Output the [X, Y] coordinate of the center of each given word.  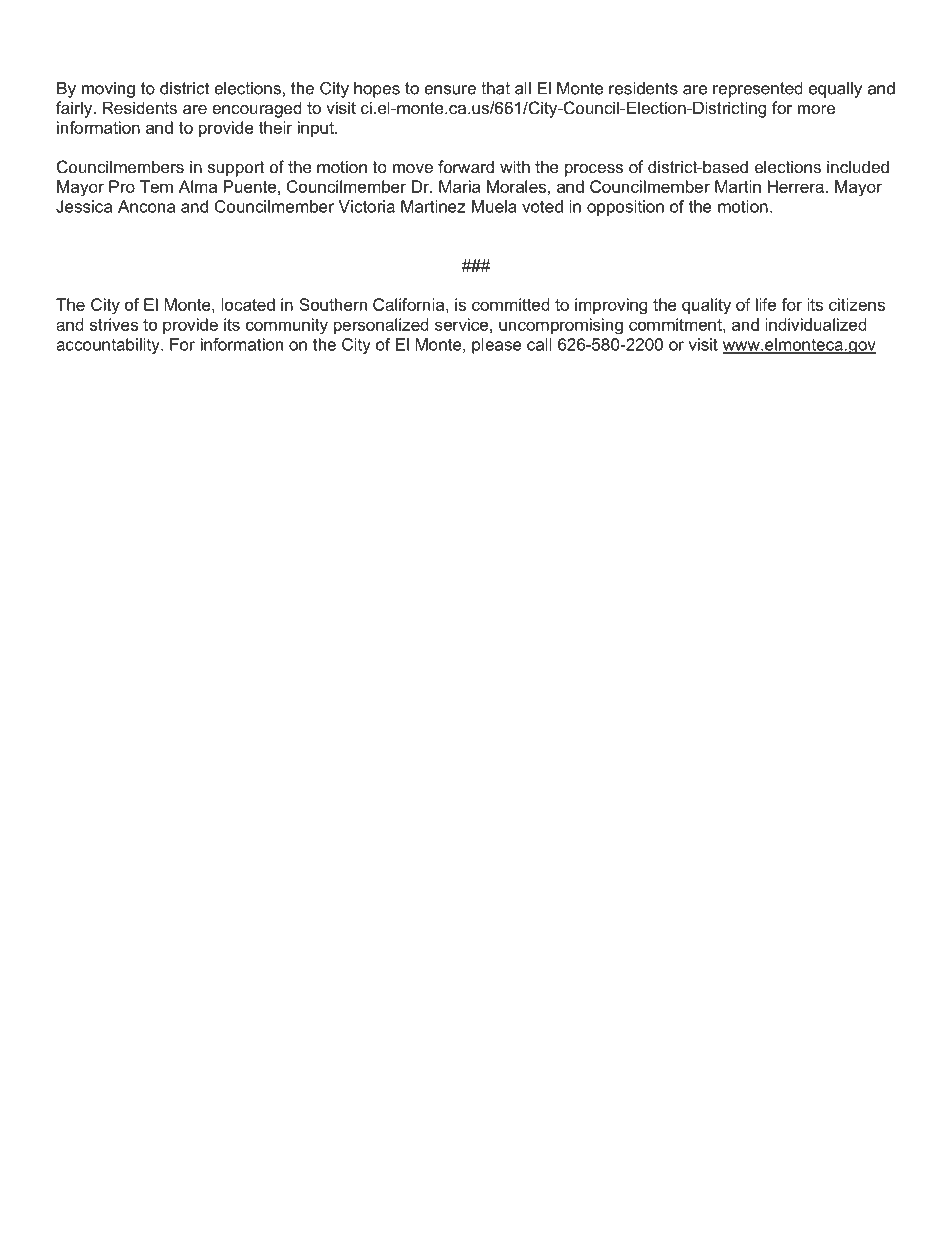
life [766, 304]
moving [108, 90]
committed [511, 304]
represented [758, 90]
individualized [816, 324]
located [248, 304]
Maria [459, 186]
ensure [450, 90]
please [497, 346]
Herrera [796, 186]
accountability [109, 346]
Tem [156, 186]
